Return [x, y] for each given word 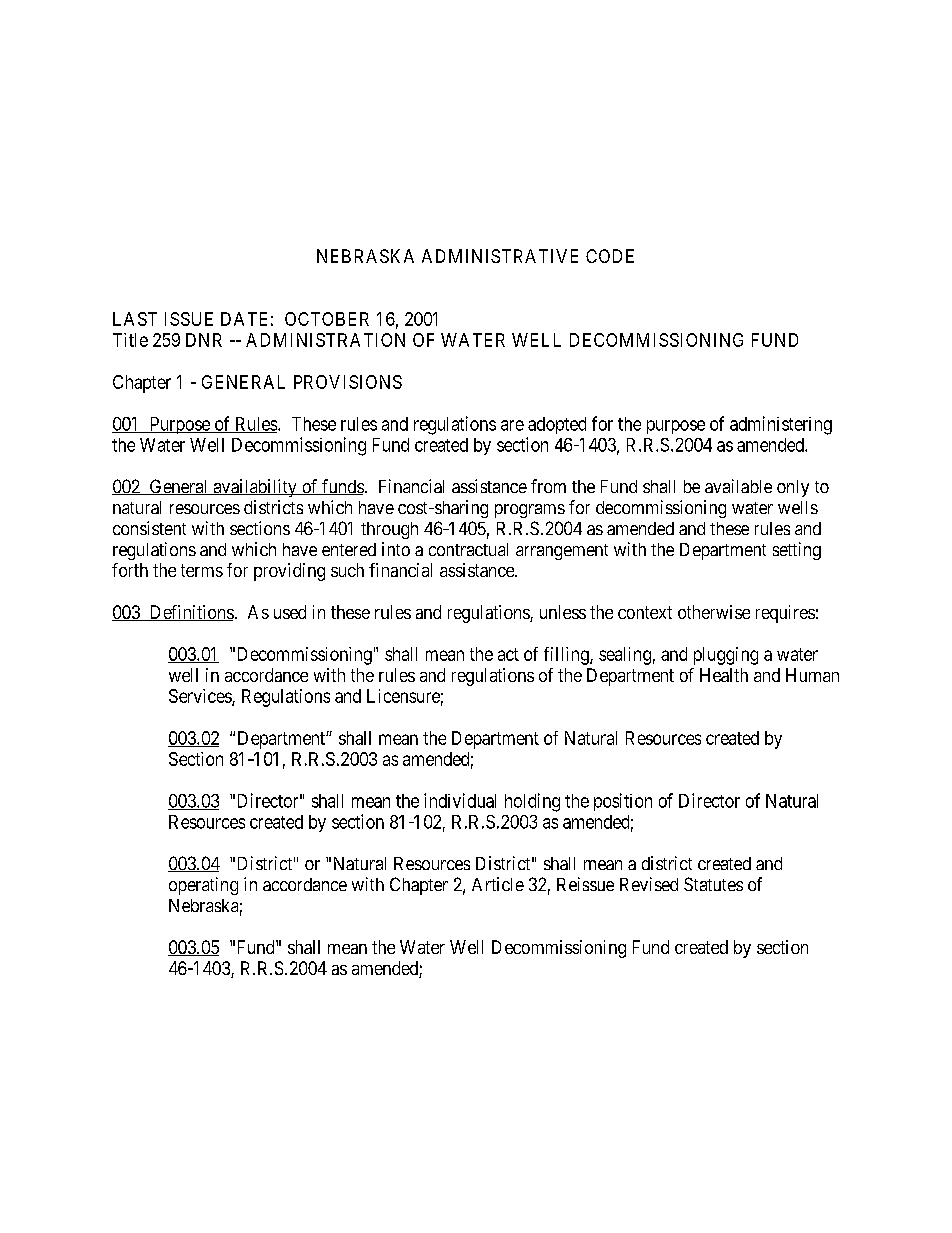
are [512, 425]
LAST [135, 319]
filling [567, 656]
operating [203, 886]
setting [797, 551]
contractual [468, 549]
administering [781, 425]
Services [201, 697]
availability [255, 488]
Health [724, 675]
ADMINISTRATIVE [500, 256]
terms [202, 570]
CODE [610, 256]
